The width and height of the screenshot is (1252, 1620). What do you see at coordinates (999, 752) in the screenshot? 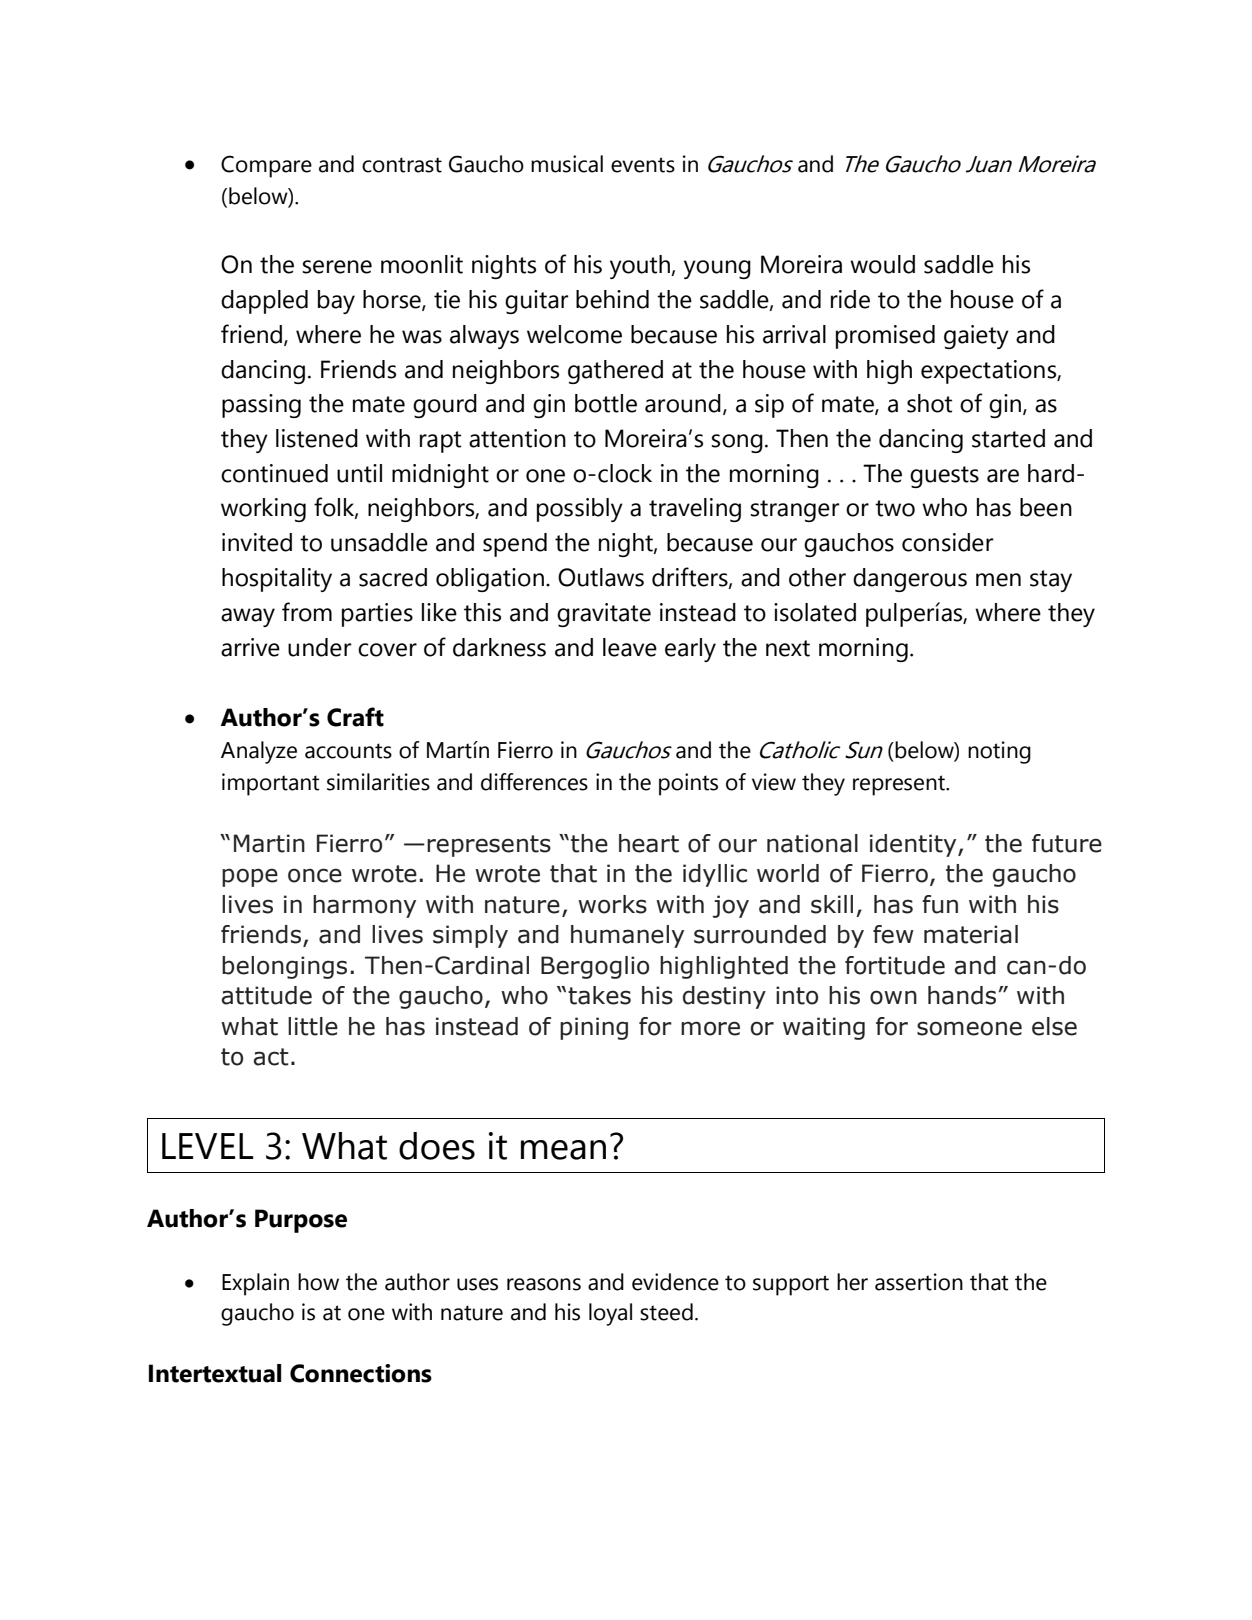
I see `noting` at bounding box center [999, 752].
